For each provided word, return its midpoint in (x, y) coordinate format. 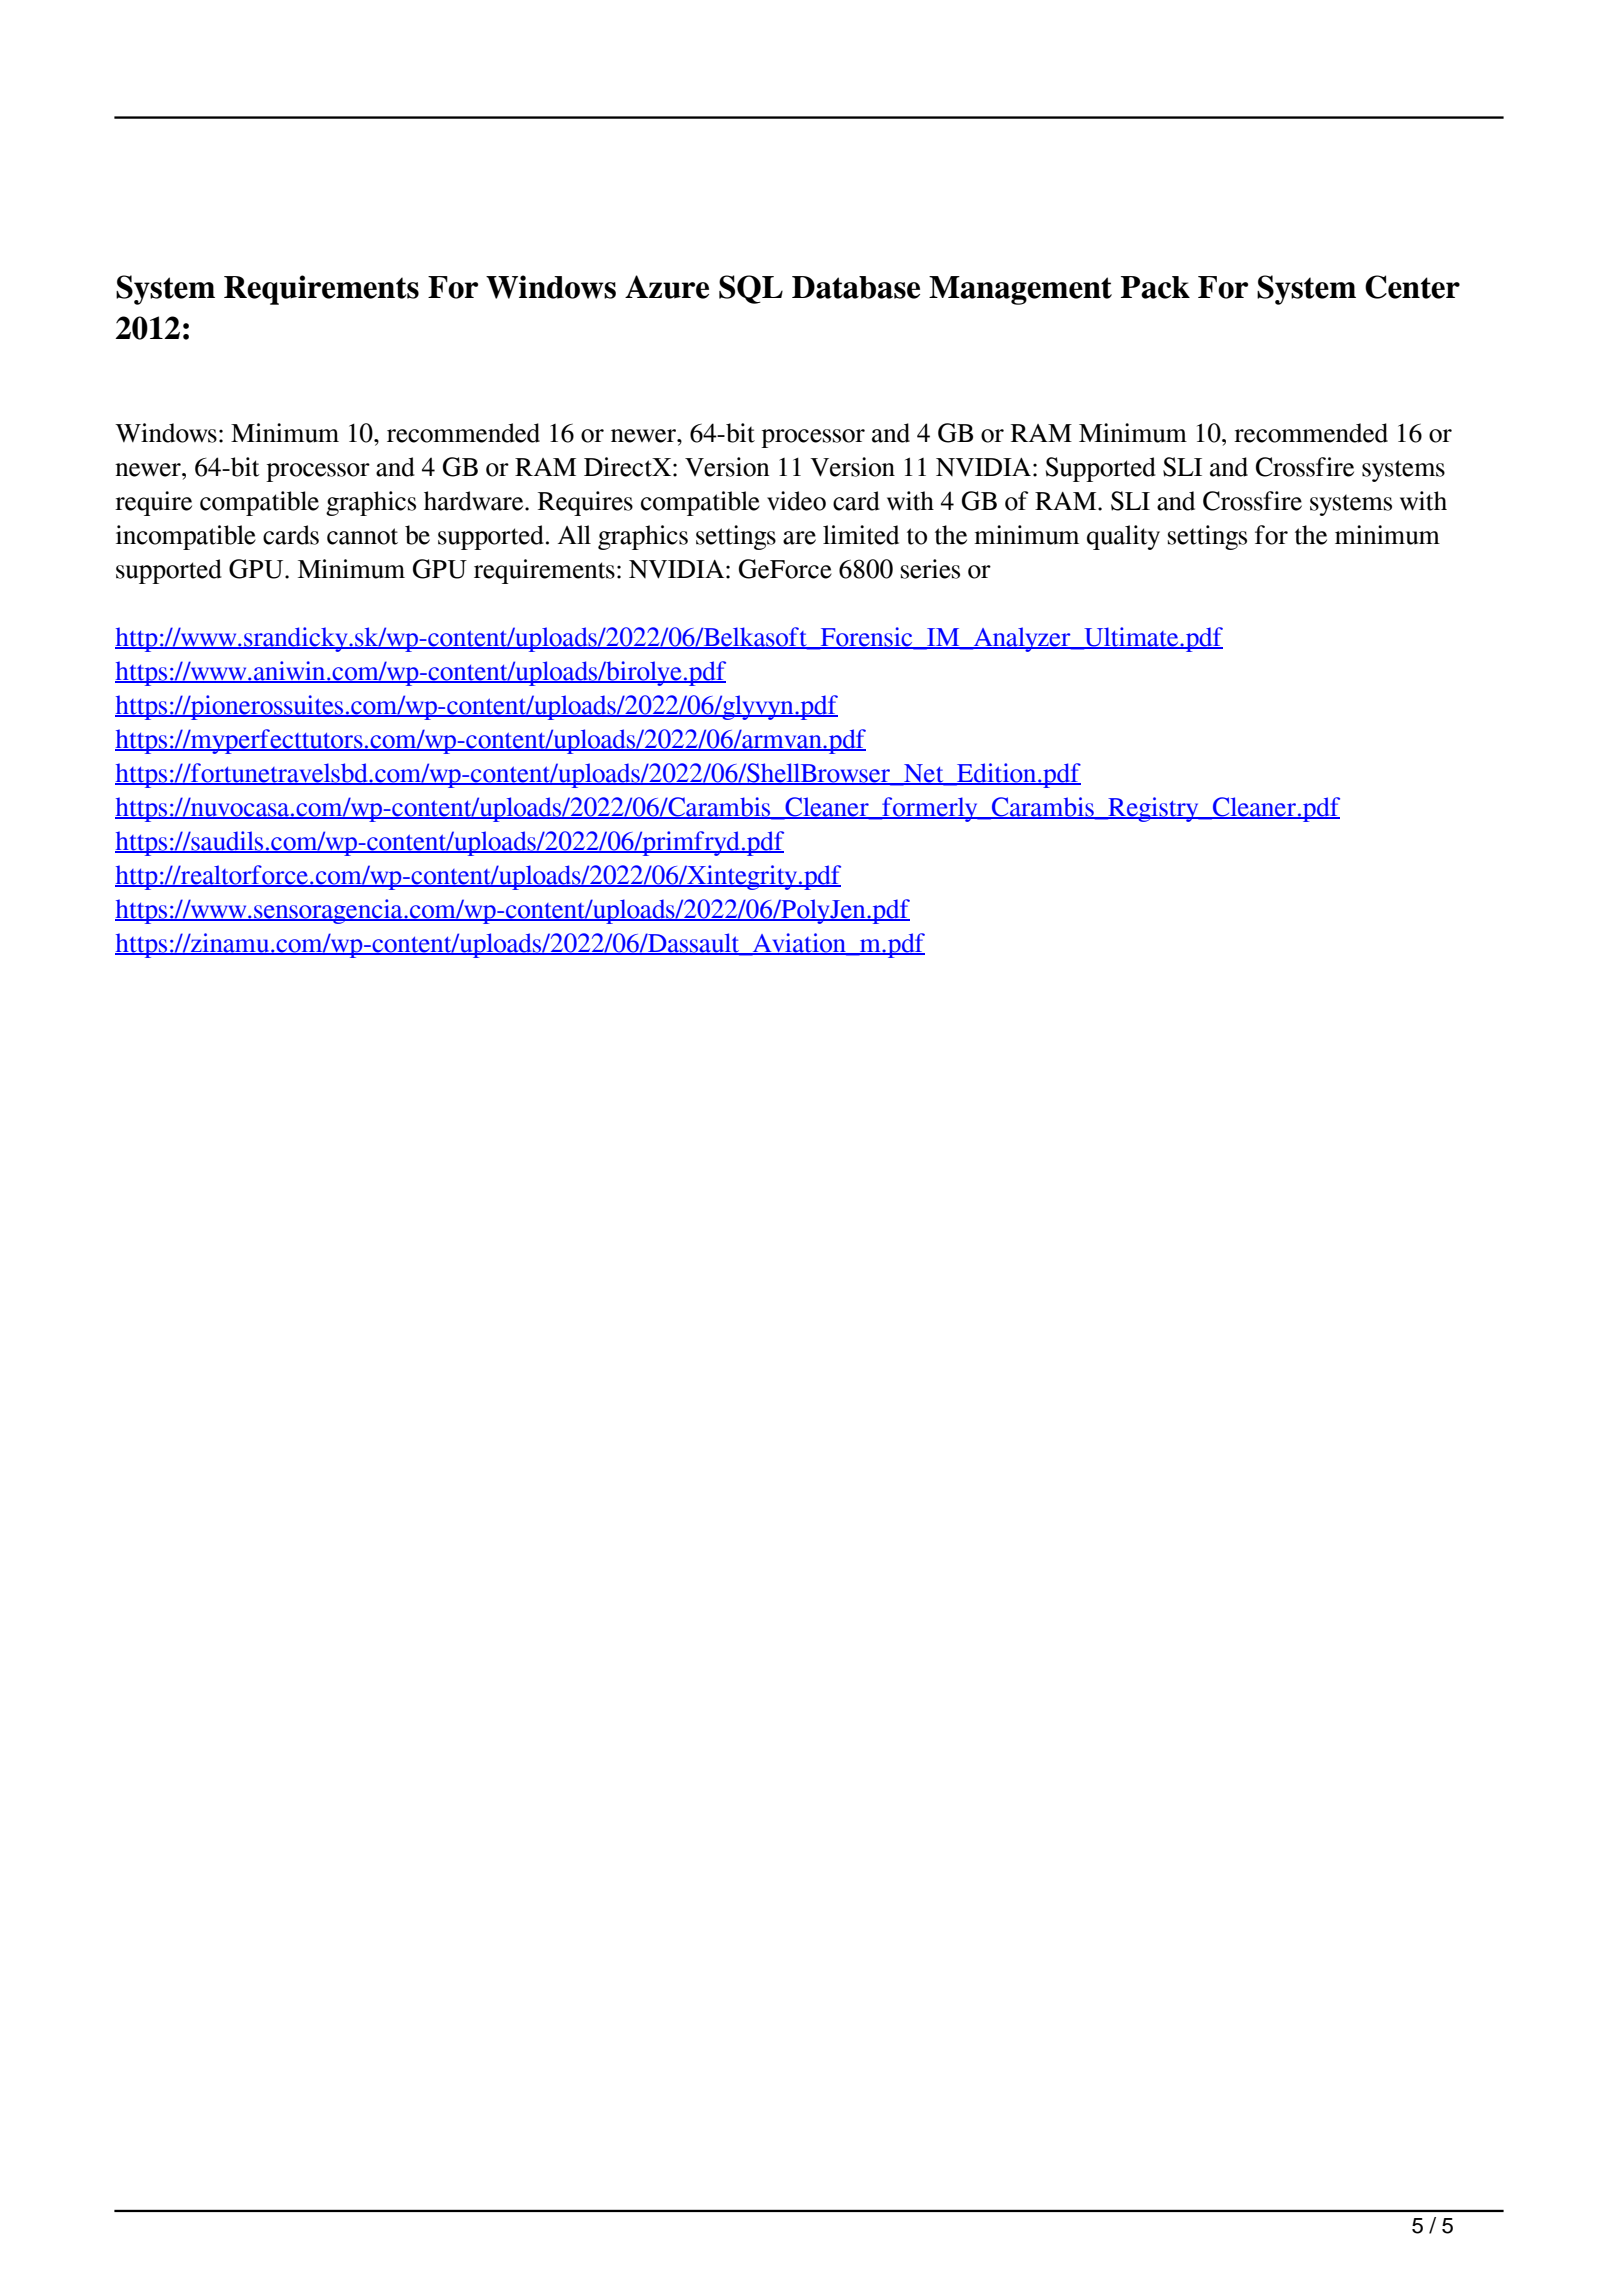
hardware (475, 501)
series (930, 569)
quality (1123, 537)
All (574, 534)
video (796, 501)
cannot (362, 536)
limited (861, 535)
